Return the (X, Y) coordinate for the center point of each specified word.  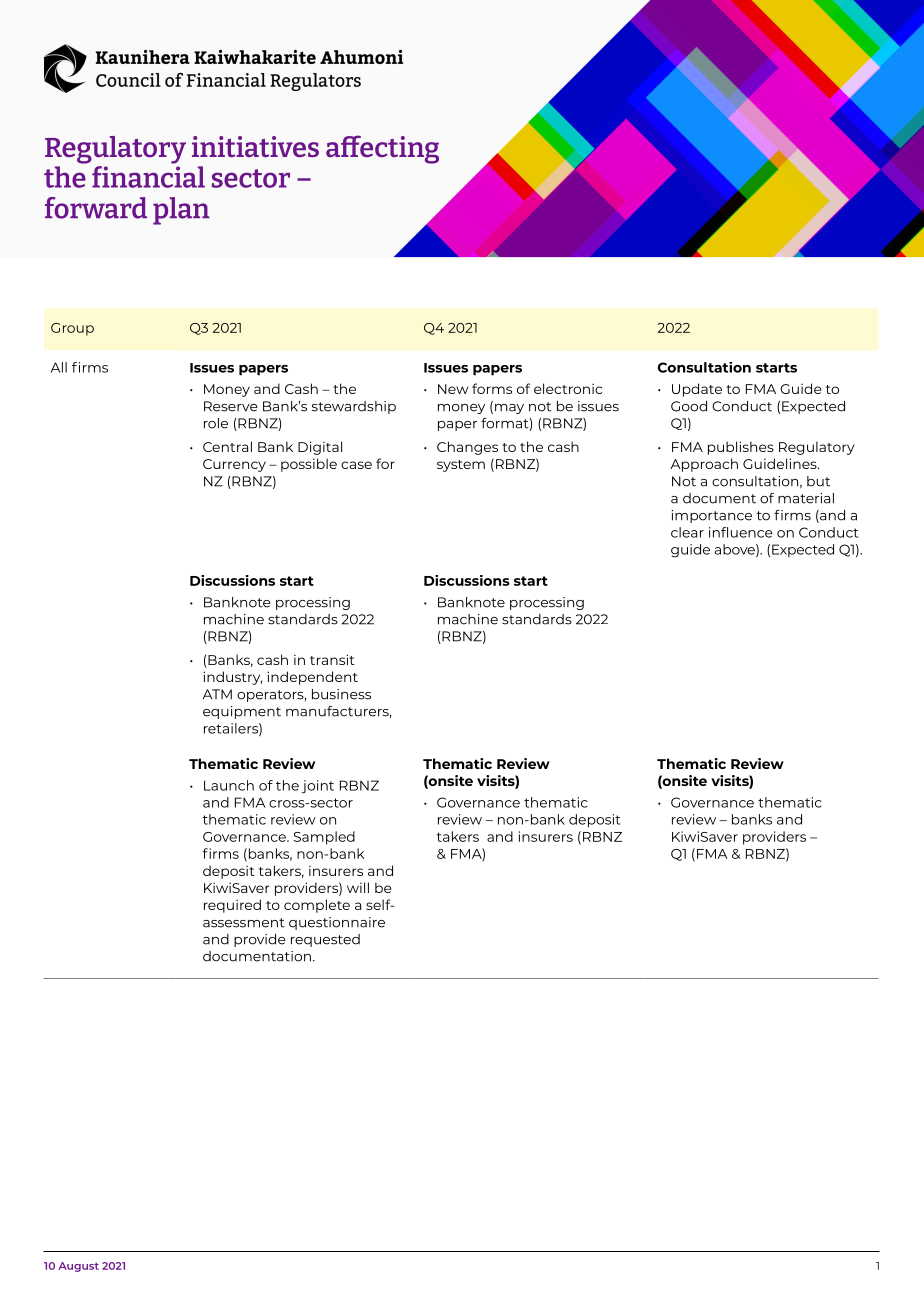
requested (325, 940)
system (461, 466)
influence (741, 532)
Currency (234, 465)
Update (697, 390)
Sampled (324, 838)
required (232, 906)
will (358, 887)
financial (148, 175)
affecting (382, 149)
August (79, 1267)
